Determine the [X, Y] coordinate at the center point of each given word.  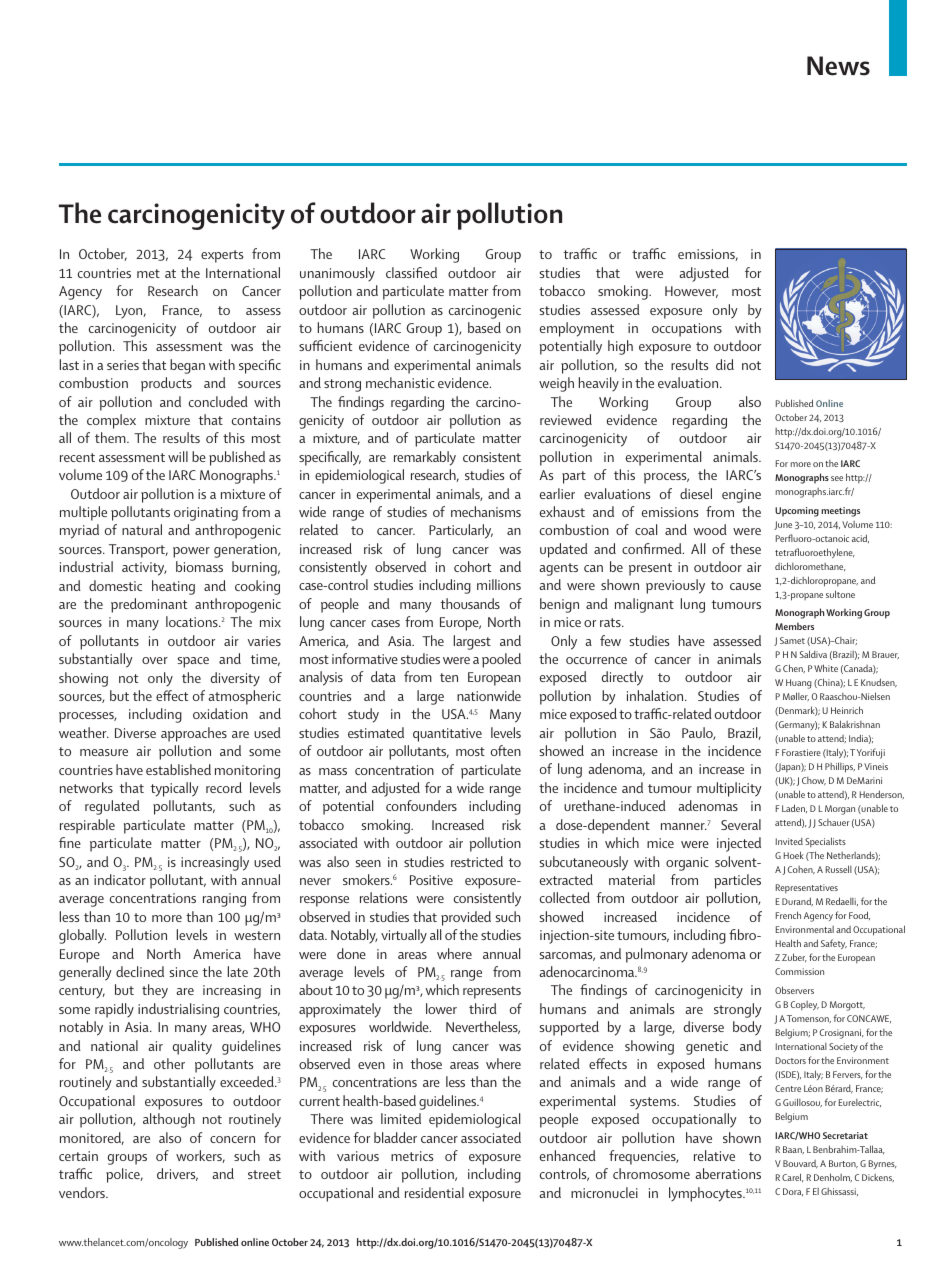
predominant [149, 605]
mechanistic [400, 382]
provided [466, 918]
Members [794, 626]
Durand [797, 901]
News [838, 66]
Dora [793, 1192]
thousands [470, 603]
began [187, 366]
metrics [412, 1156]
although [169, 1120]
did [725, 364]
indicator [120, 879]
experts [222, 256]
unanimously [337, 274]
